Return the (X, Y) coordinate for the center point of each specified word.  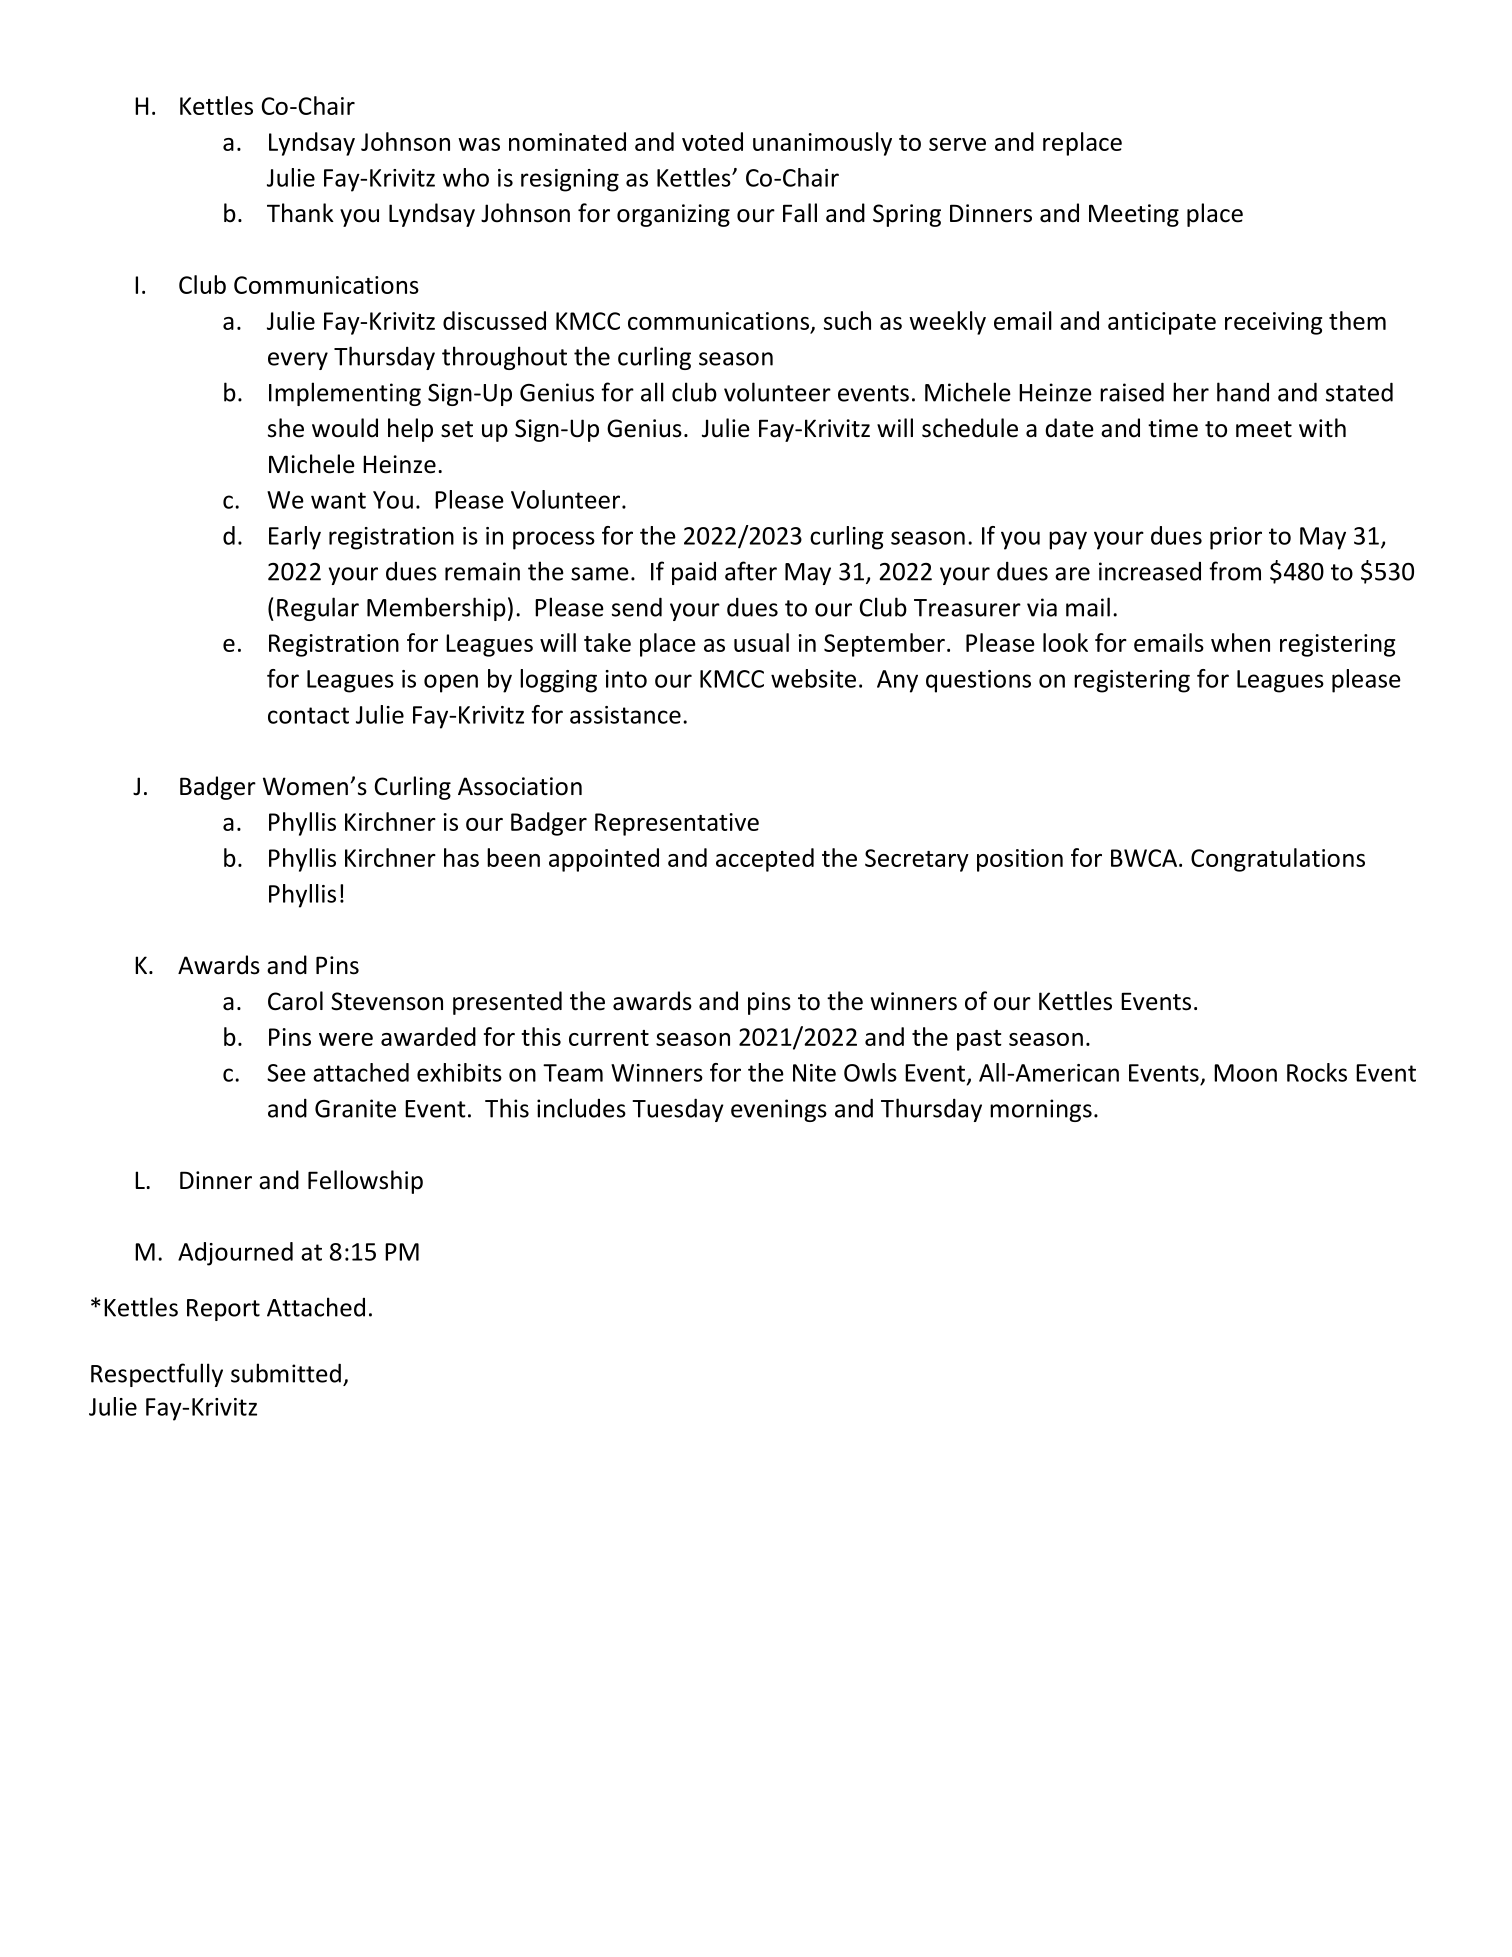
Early (295, 538)
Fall (800, 213)
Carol (295, 1001)
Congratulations (1278, 860)
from (1235, 571)
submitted (286, 1373)
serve (957, 144)
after (751, 571)
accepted (765, 860)
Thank (300, 213)
